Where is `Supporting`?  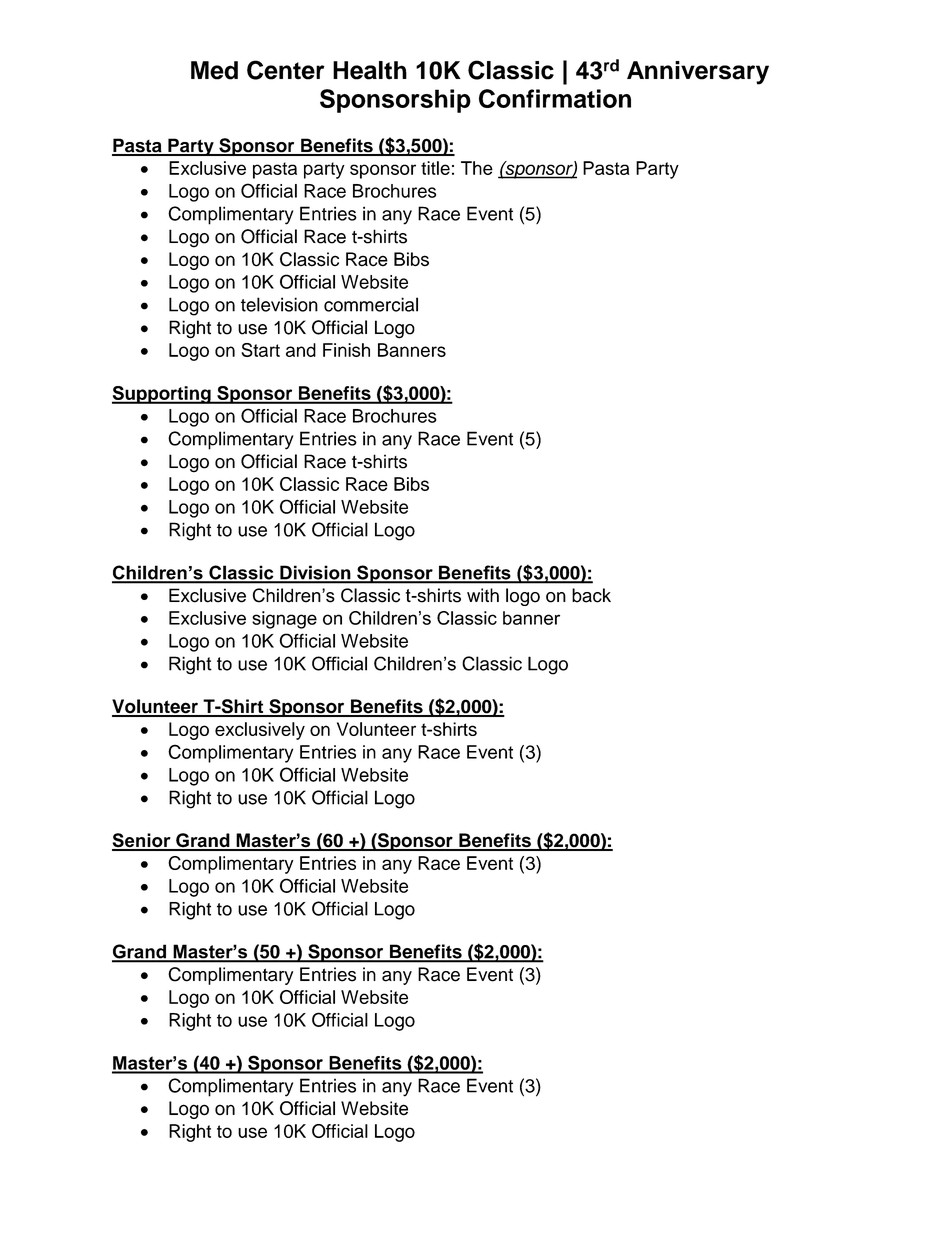
Supporting is located at coordinates (162, 395).
